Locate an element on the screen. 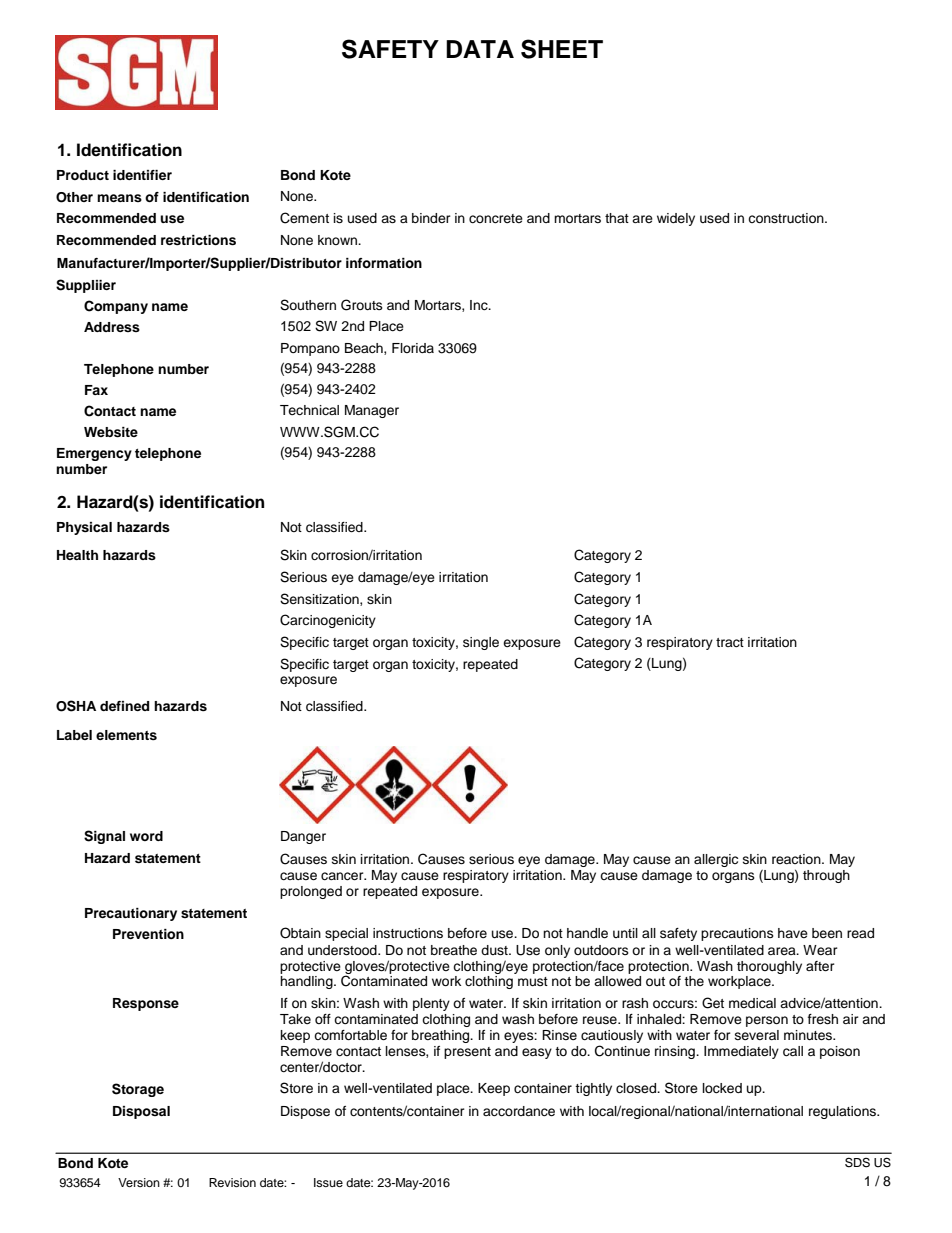 This screenshot has height=1233, width=952. construction is located at coordinates (787, 218).
